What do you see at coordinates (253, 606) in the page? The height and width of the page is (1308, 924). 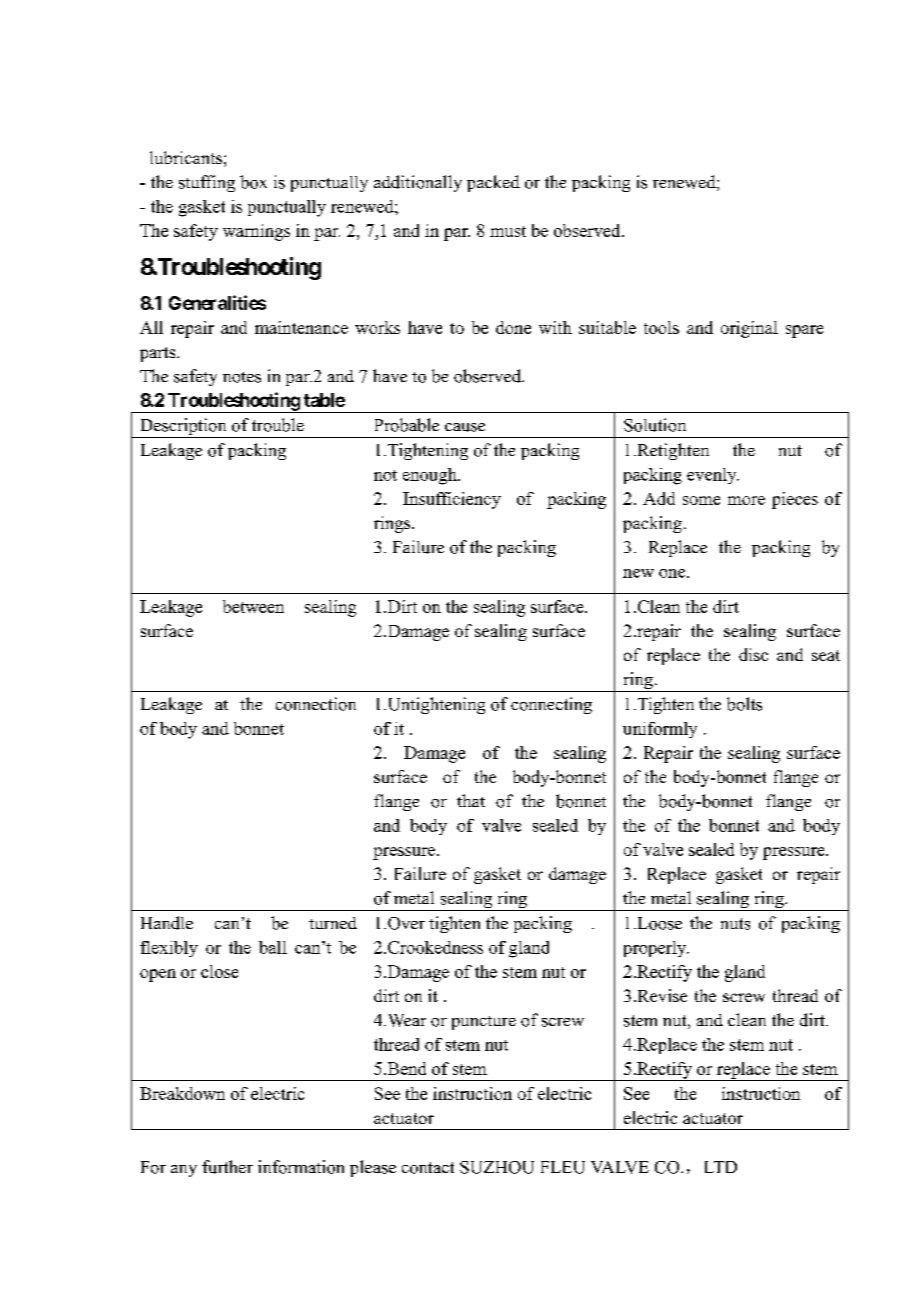 I see `between` at bounding box center [253, 606].
